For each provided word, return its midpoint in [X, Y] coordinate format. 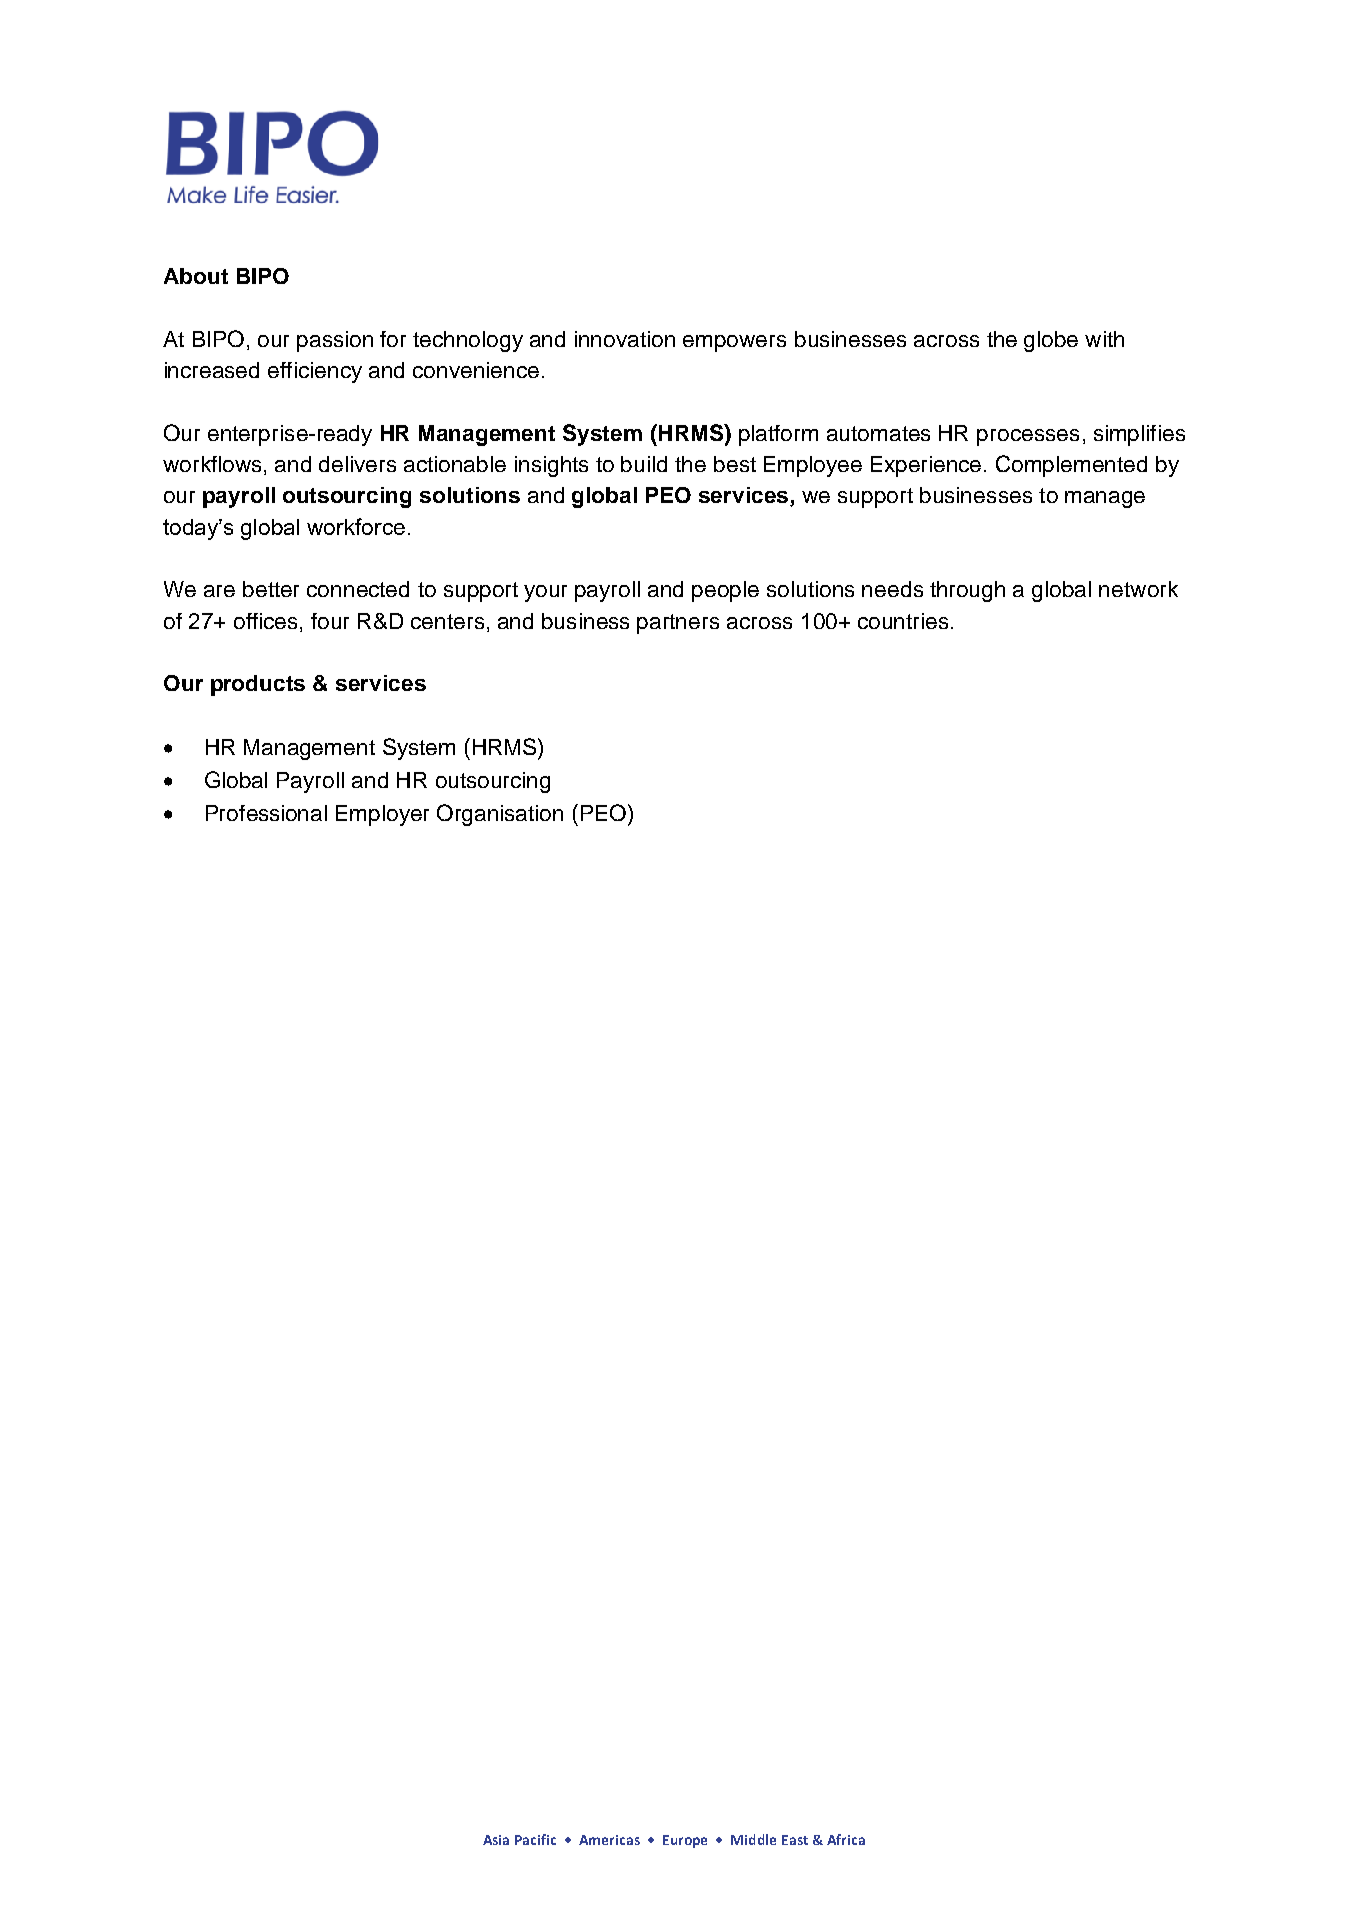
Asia [496, 1840]
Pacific [535, 1839]
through [967, 591]
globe [1051, 341]
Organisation [500, 815]
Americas [609, 1840]
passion [335, 341]
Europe [685, 1841]
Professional [266, 813]
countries [903, 621]
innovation [625, 339]
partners [678, 624]
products [258, 685]
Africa [846, 1839]
